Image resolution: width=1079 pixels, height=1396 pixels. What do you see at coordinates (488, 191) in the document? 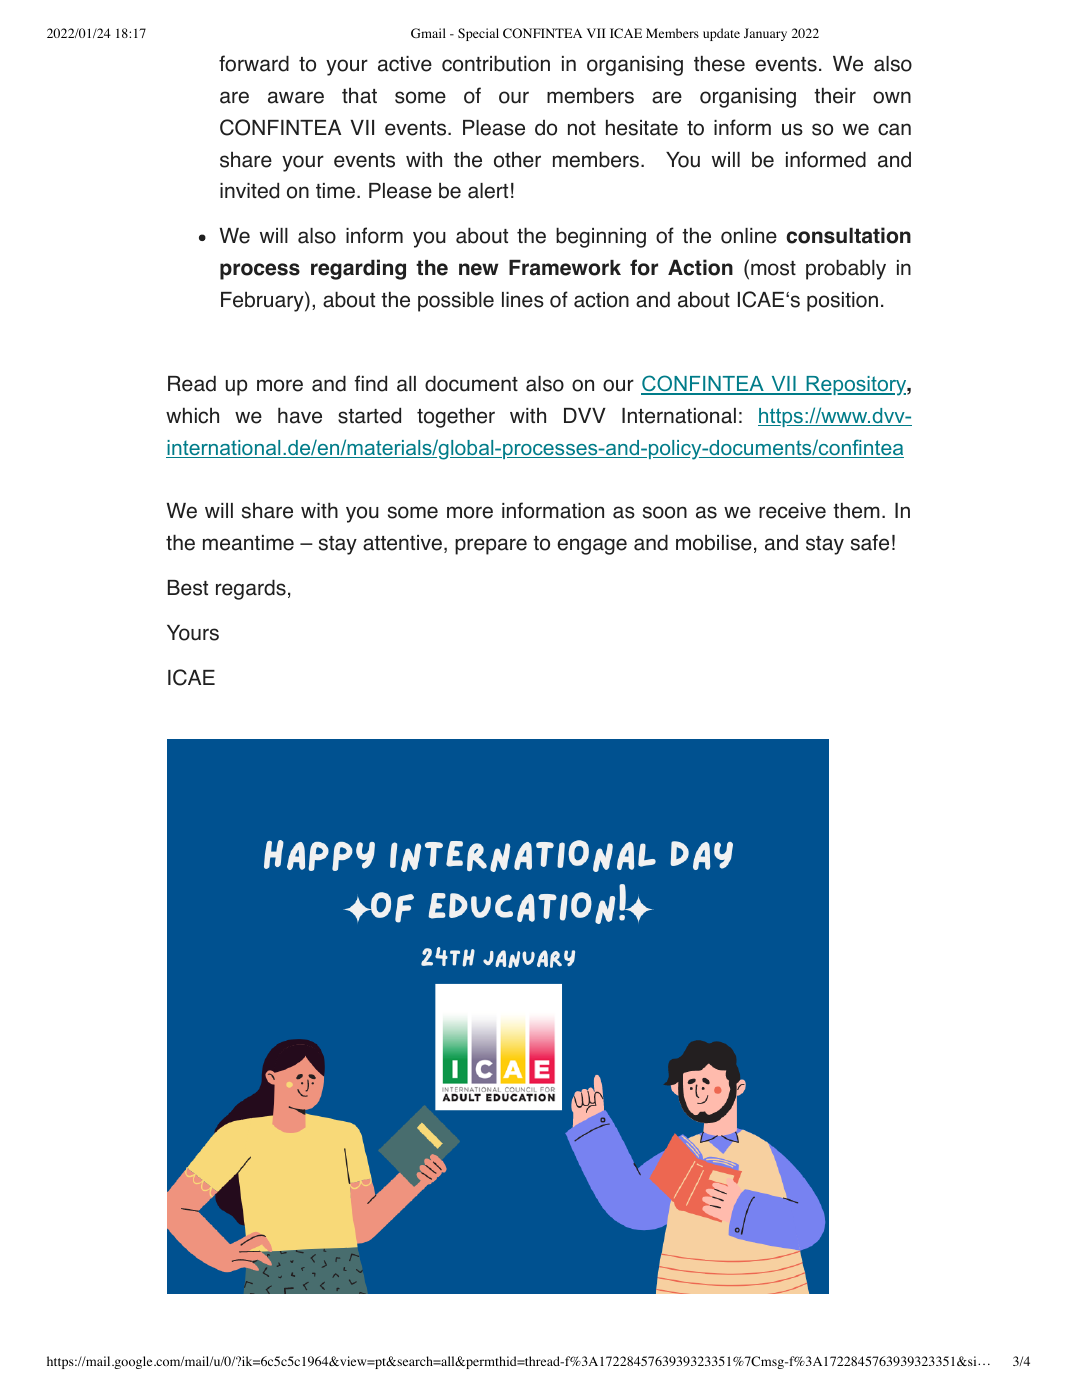
I see `alert` at bounding box center [488, 191].
